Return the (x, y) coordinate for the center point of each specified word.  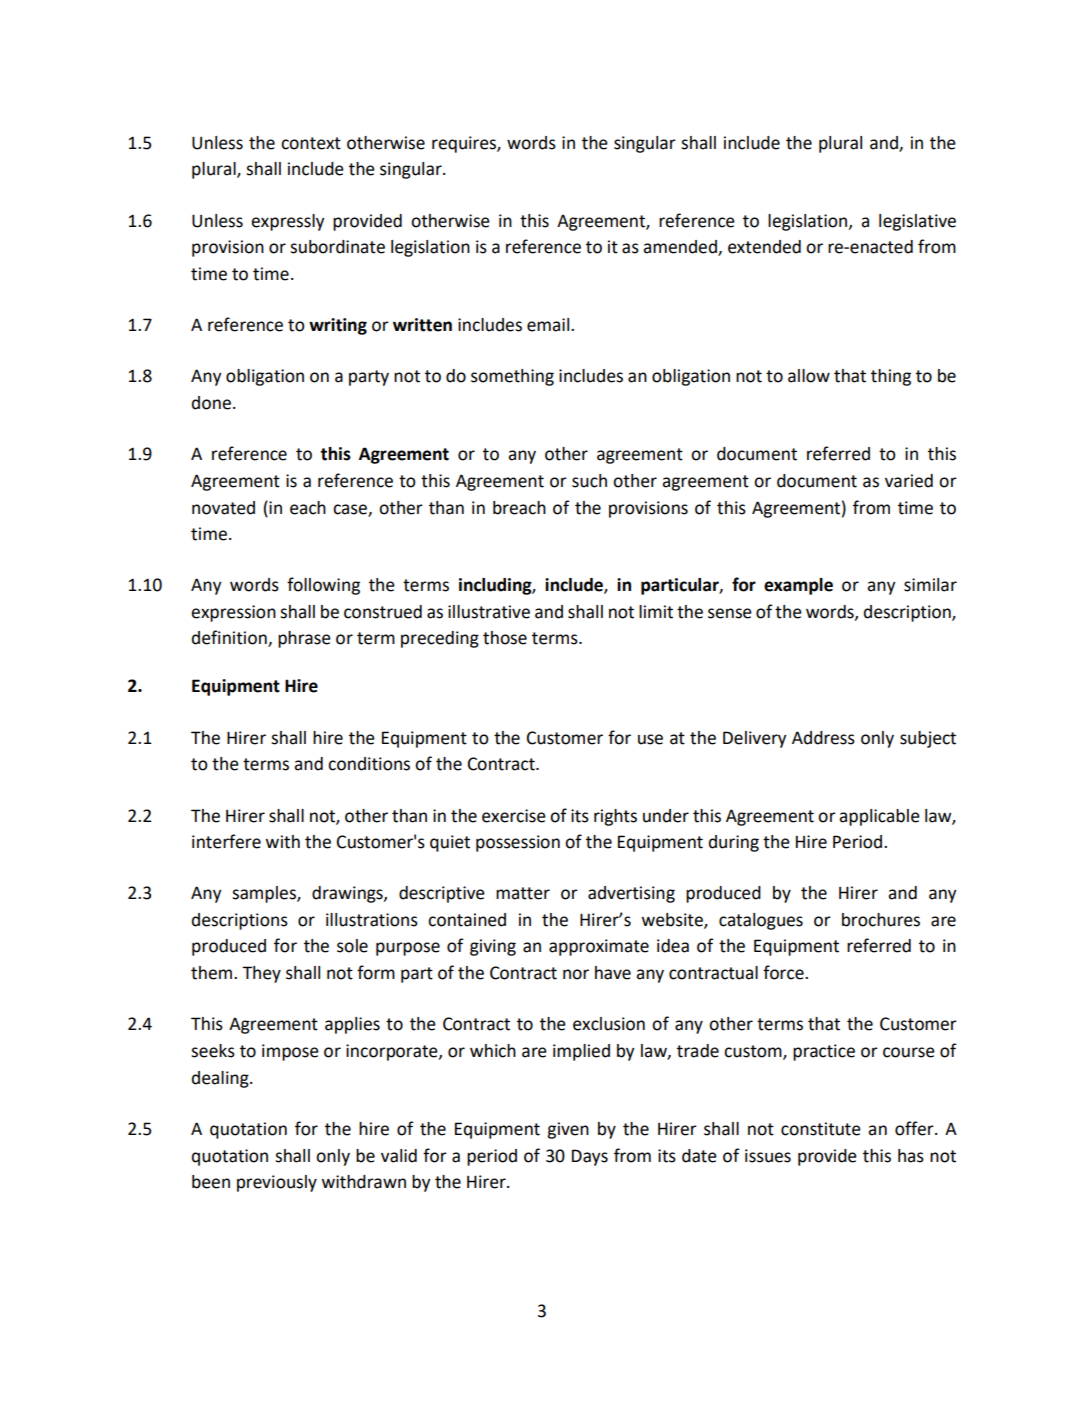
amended (681, 248)
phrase (304, 639)
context (311, 143)
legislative (917, 222)
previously (277, 1183)
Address (823, 738)
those (505, 638)
